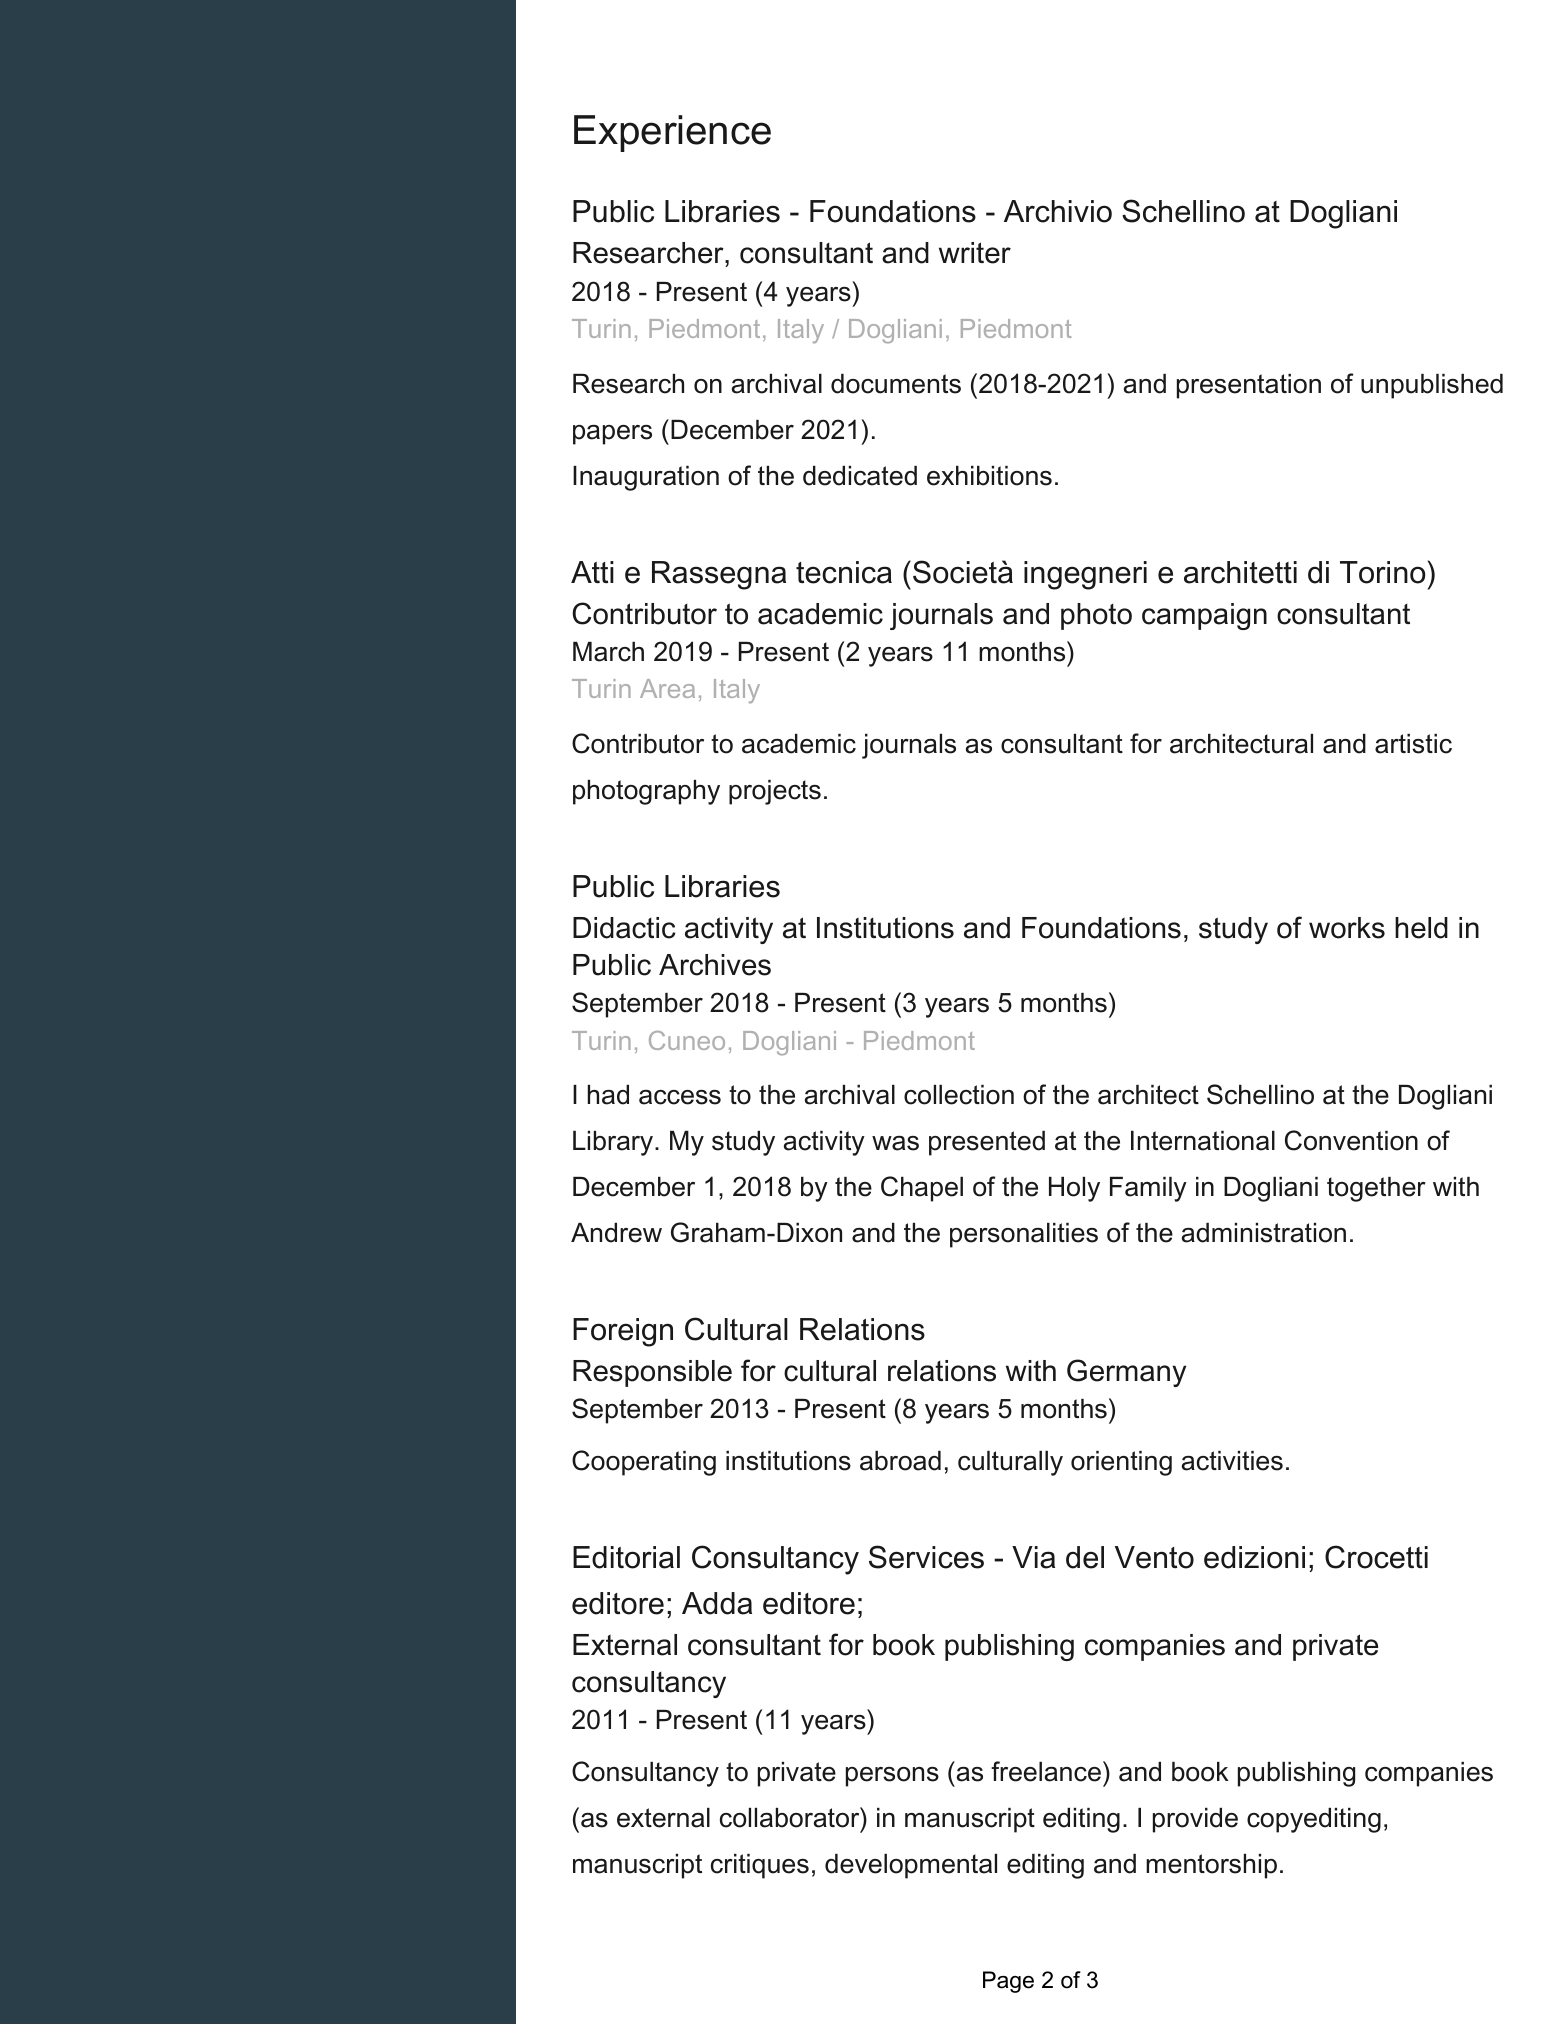 This screenshot has height=2024, width=1564. Describe the element at coordinates (1351, 1140) in the screenshot. I see `Convention` at that location.
